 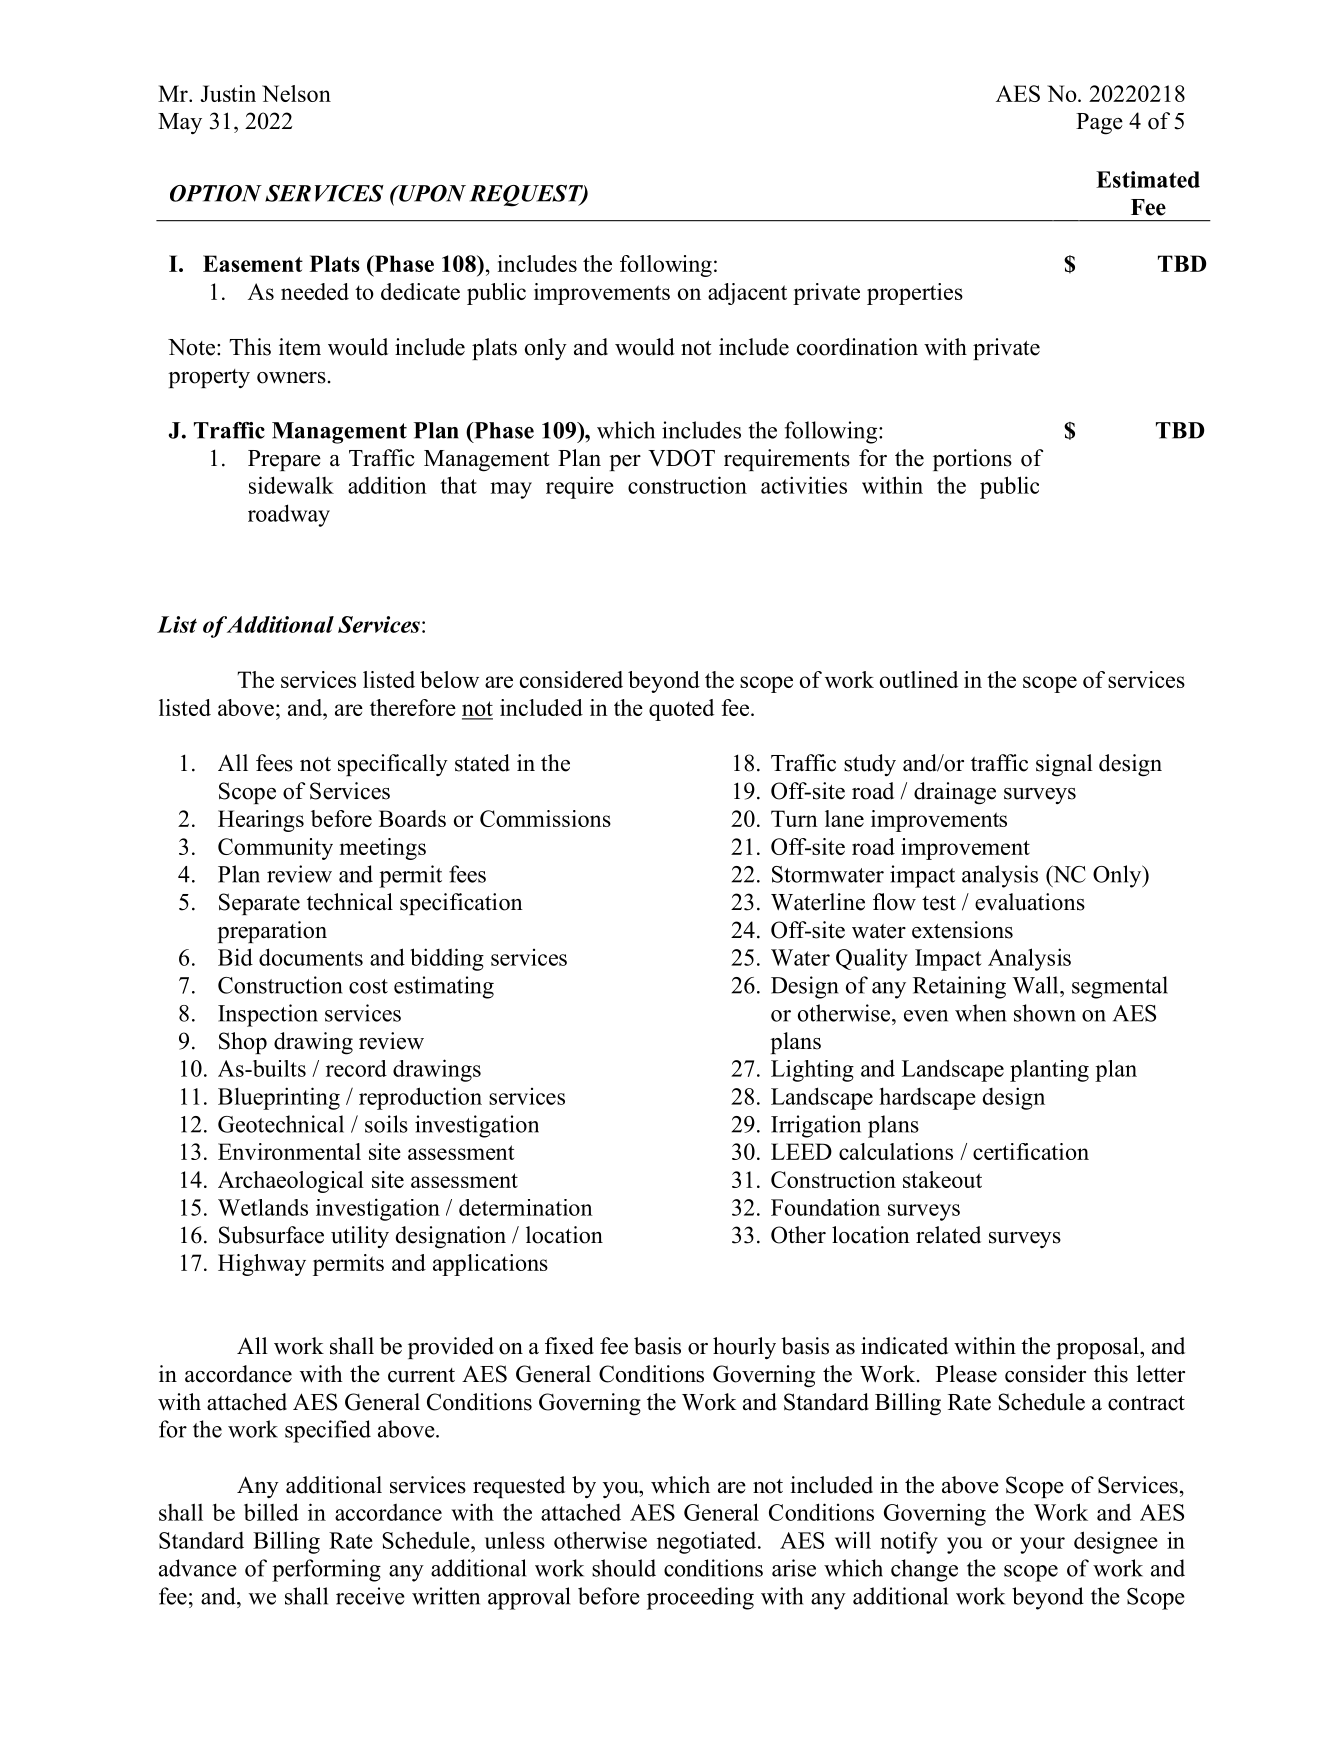 I want to click on Turn, so click(x=794, y=818).
